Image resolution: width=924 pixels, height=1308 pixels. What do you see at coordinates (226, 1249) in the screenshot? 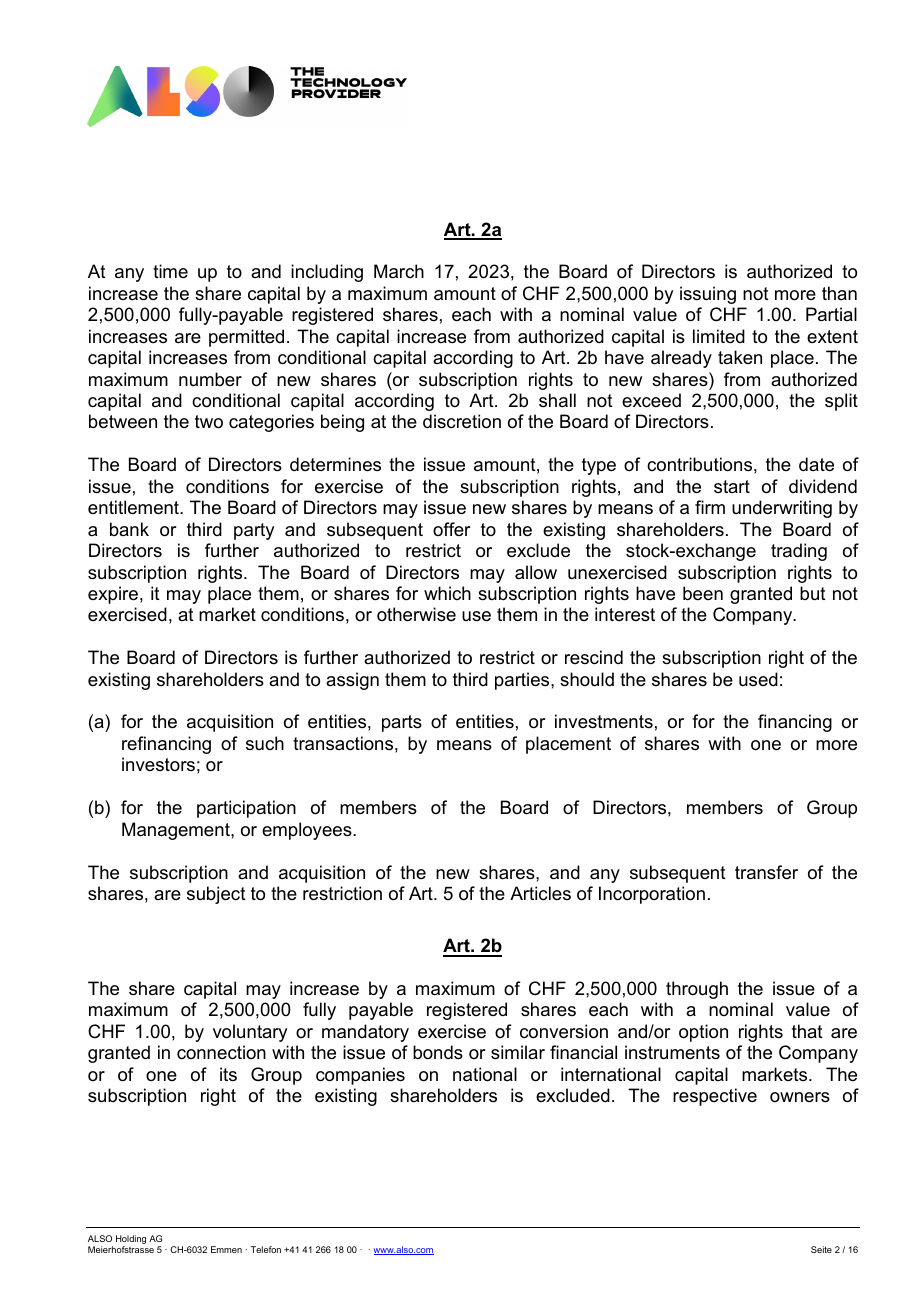
I see `Emmen` at bounding box center [226, 1249].
